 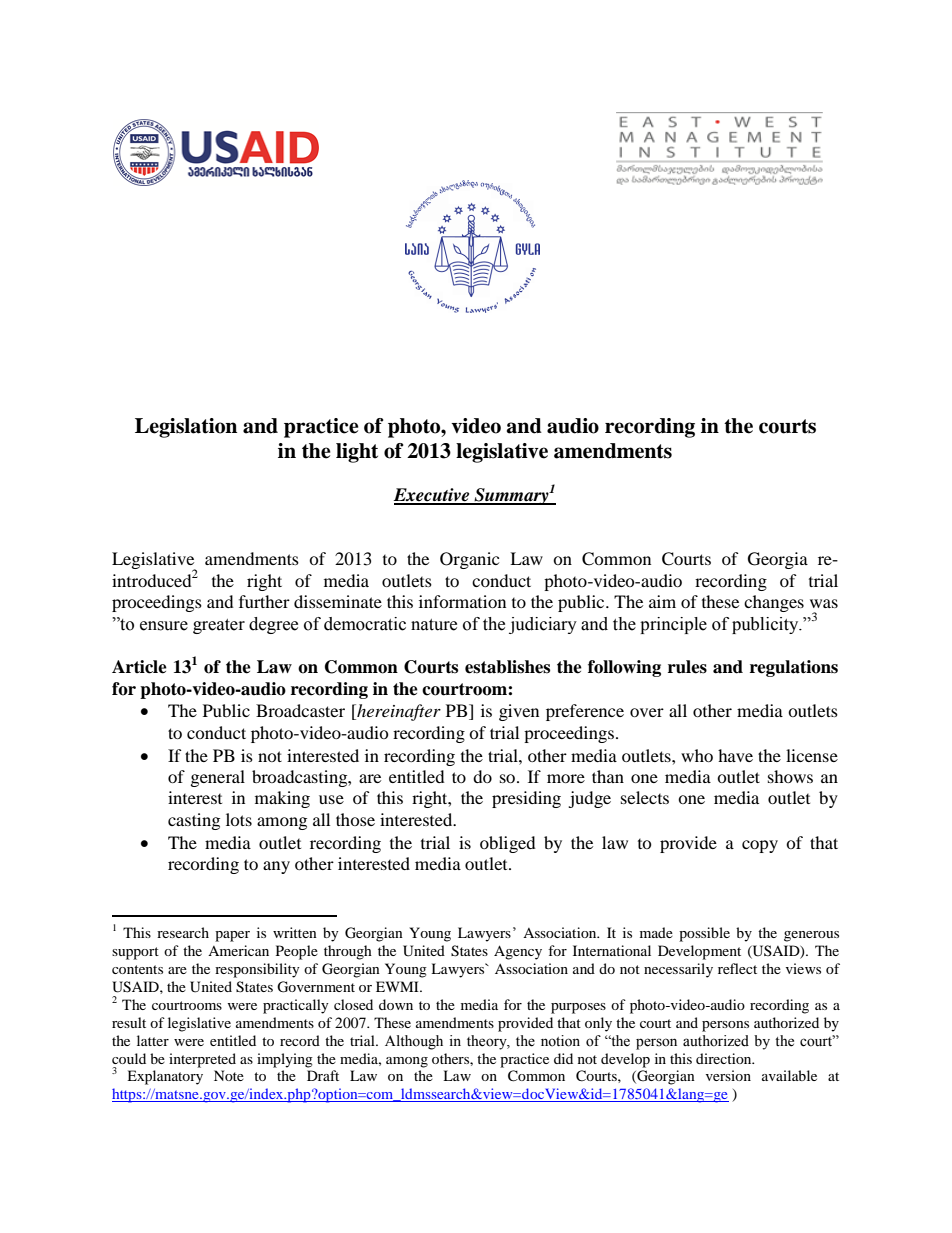 What do you see at coordinates (186, 428) in the document?
I see `Legislation` at bounding box center [186, 428].
